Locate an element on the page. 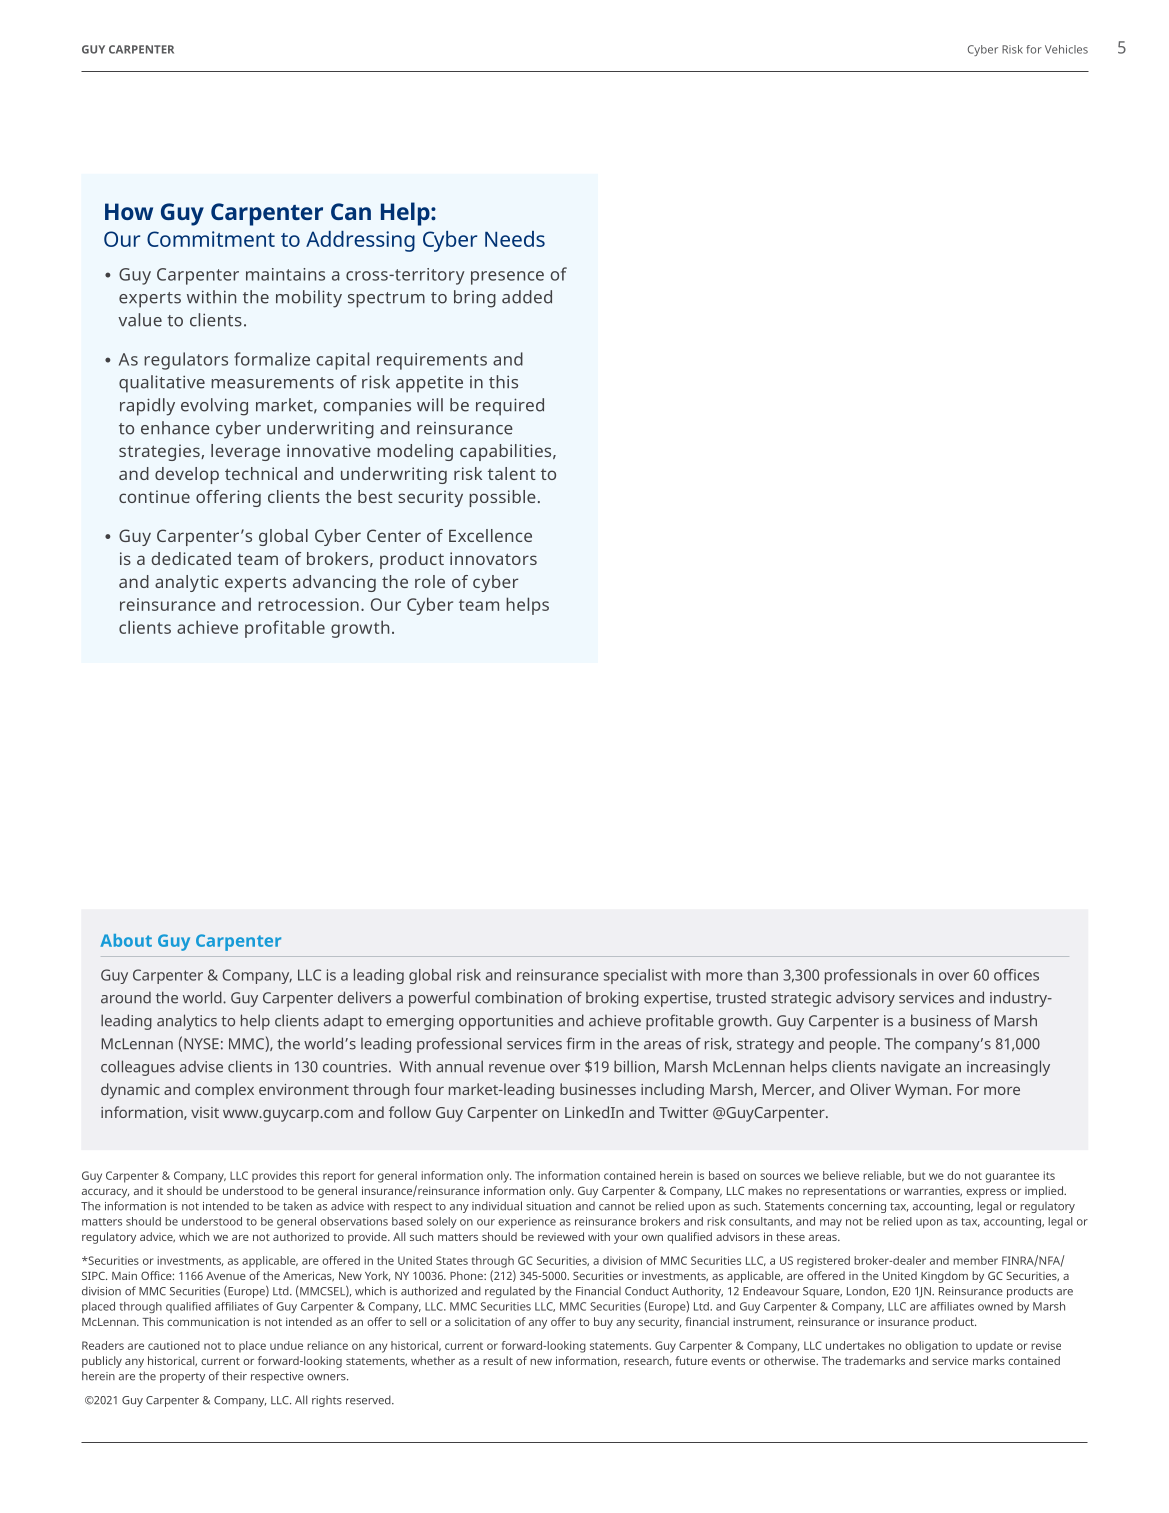  innovators is located at coordinates (493, 558).
